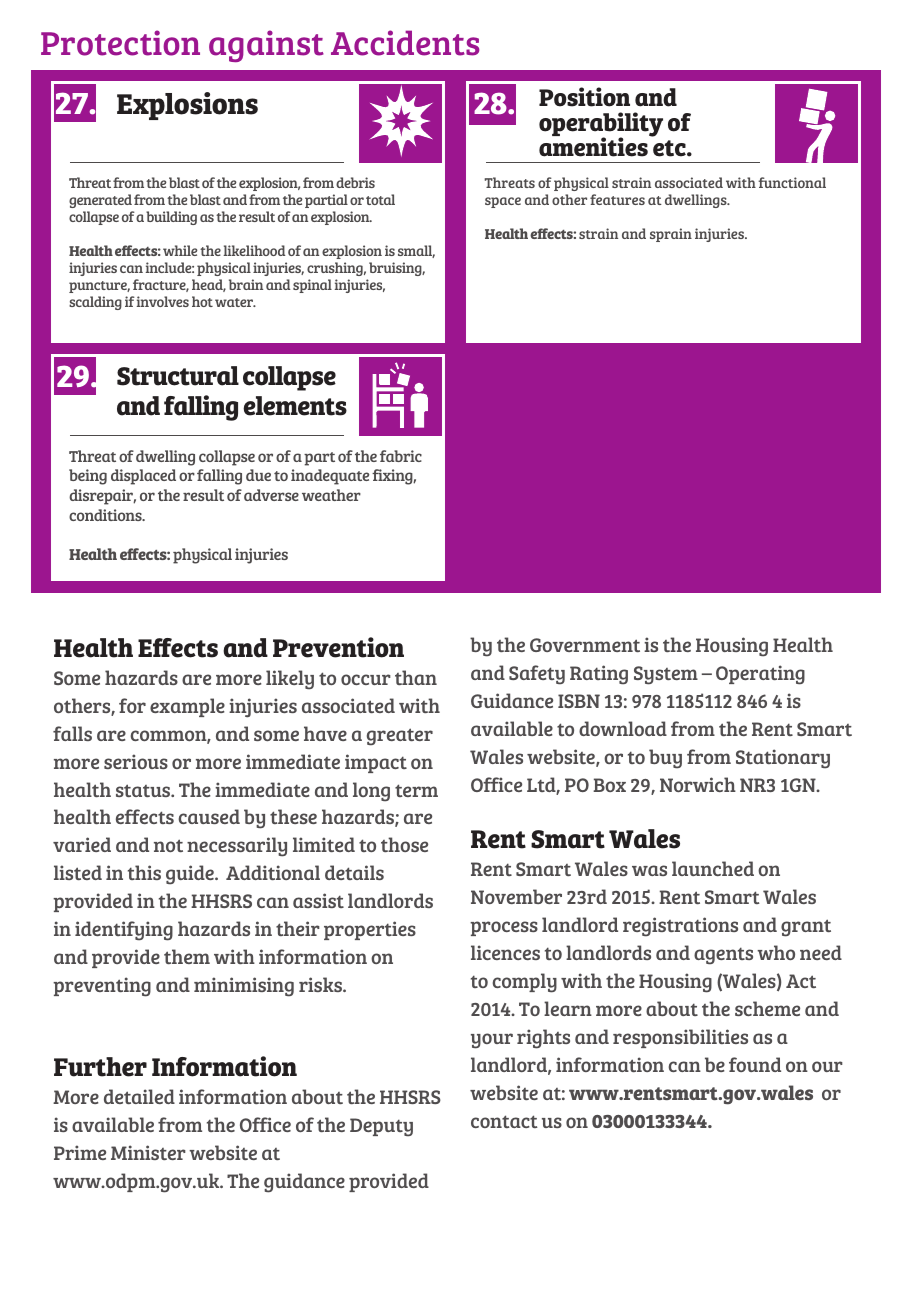 The height and width of the image is (1308, 924). What do you see at coordinates (416, 677) in the image?
I see `than` at bounding box center [416, 677].
